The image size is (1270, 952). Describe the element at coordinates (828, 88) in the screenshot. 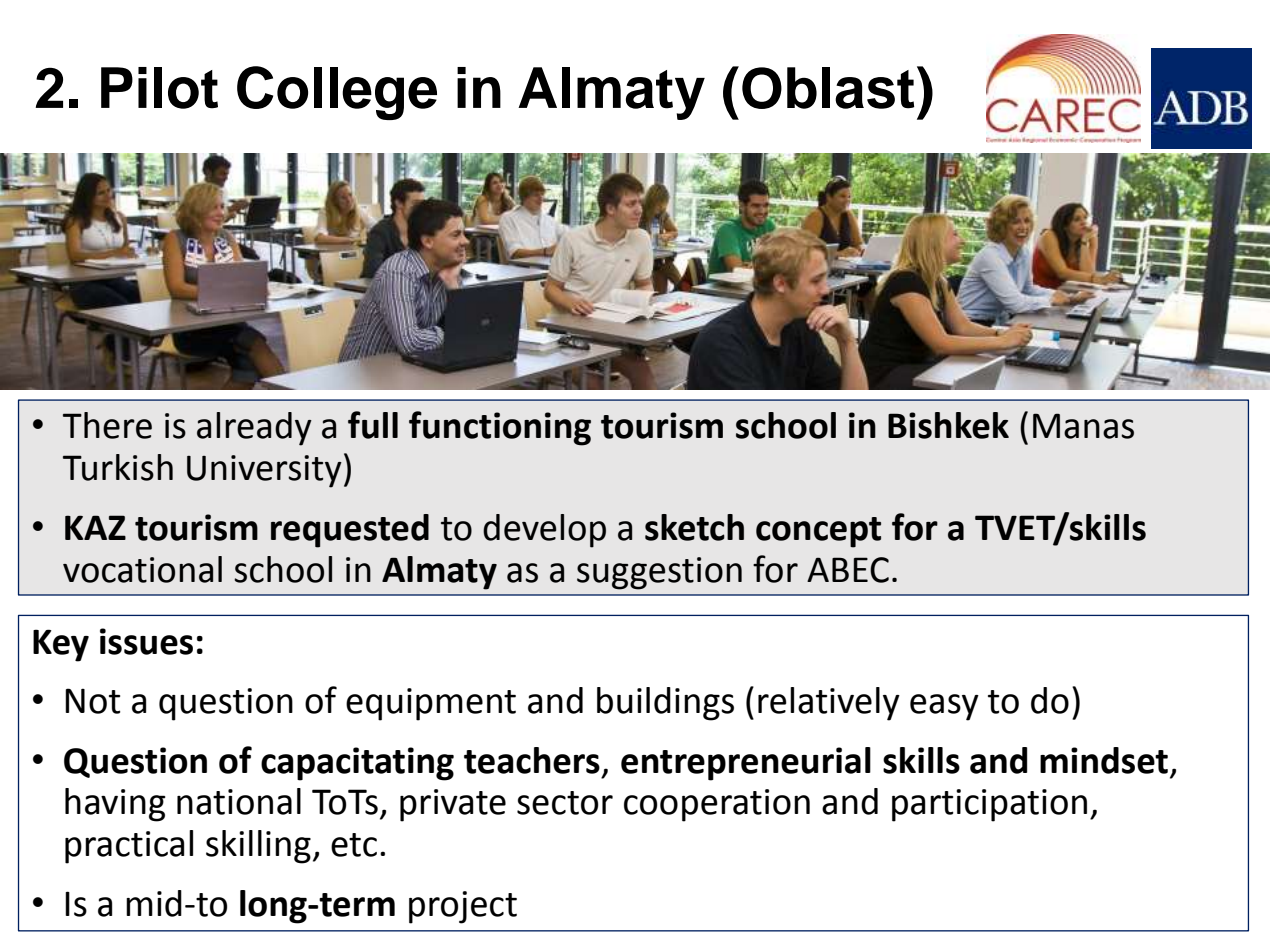

I see `Oblast` at that location.
